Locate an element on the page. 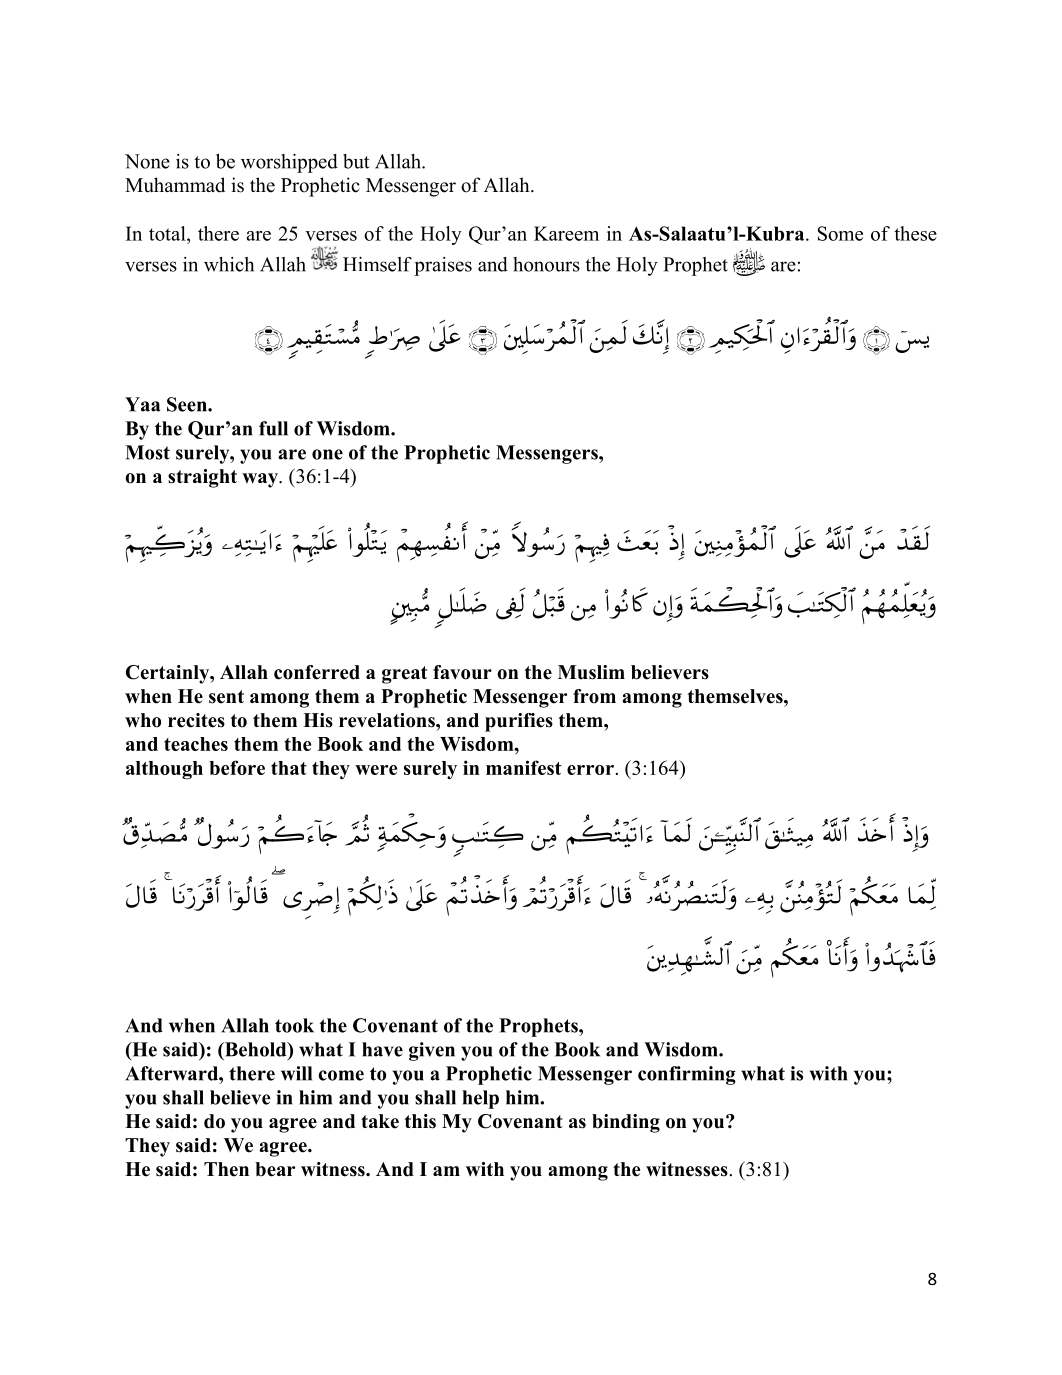  confirming is located at coordinates (687, 1075).
